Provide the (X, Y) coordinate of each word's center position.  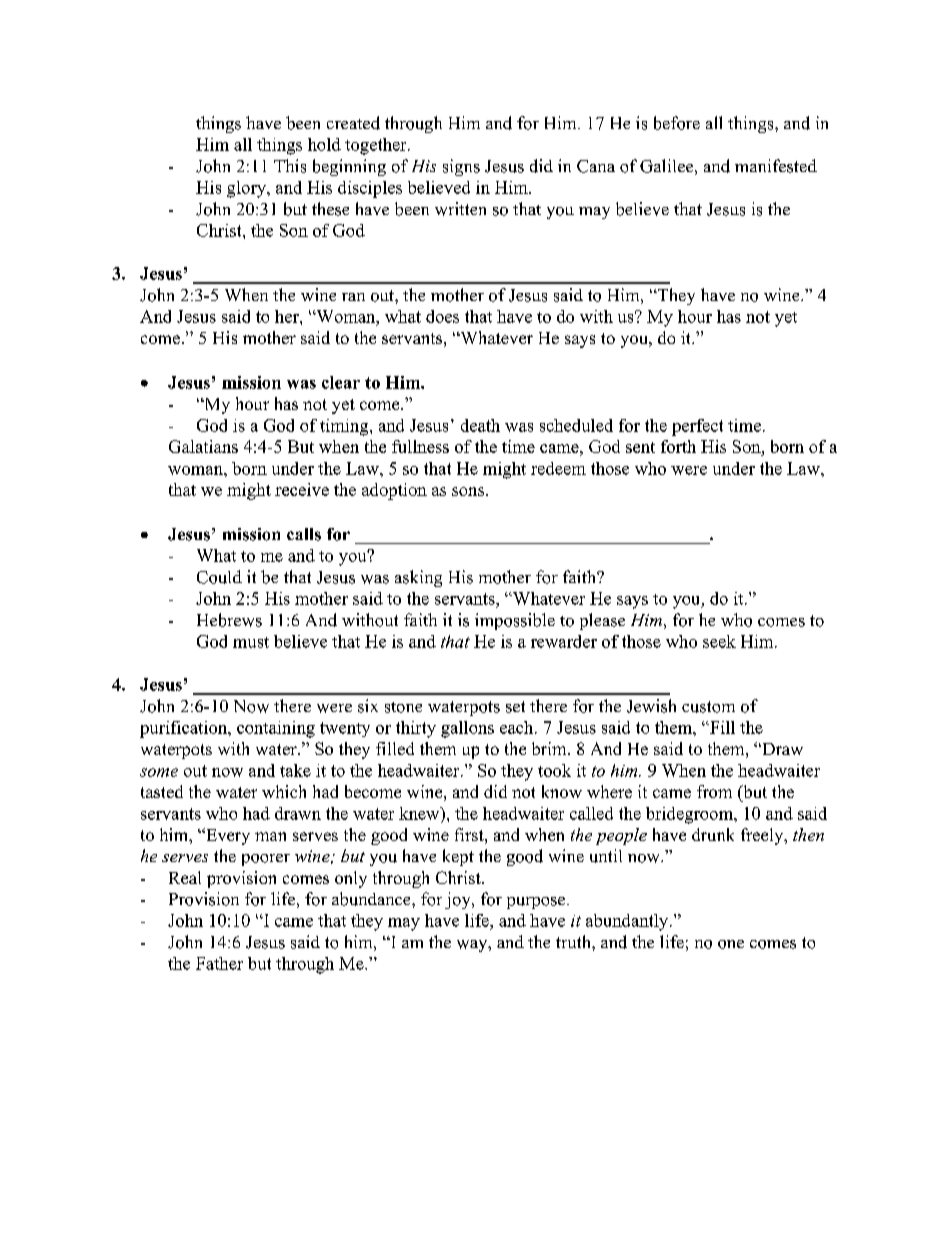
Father (219, 963)
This (290, 166)
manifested (776, 166)
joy (459, 900)
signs (461, 167)
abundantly (628, 922)
